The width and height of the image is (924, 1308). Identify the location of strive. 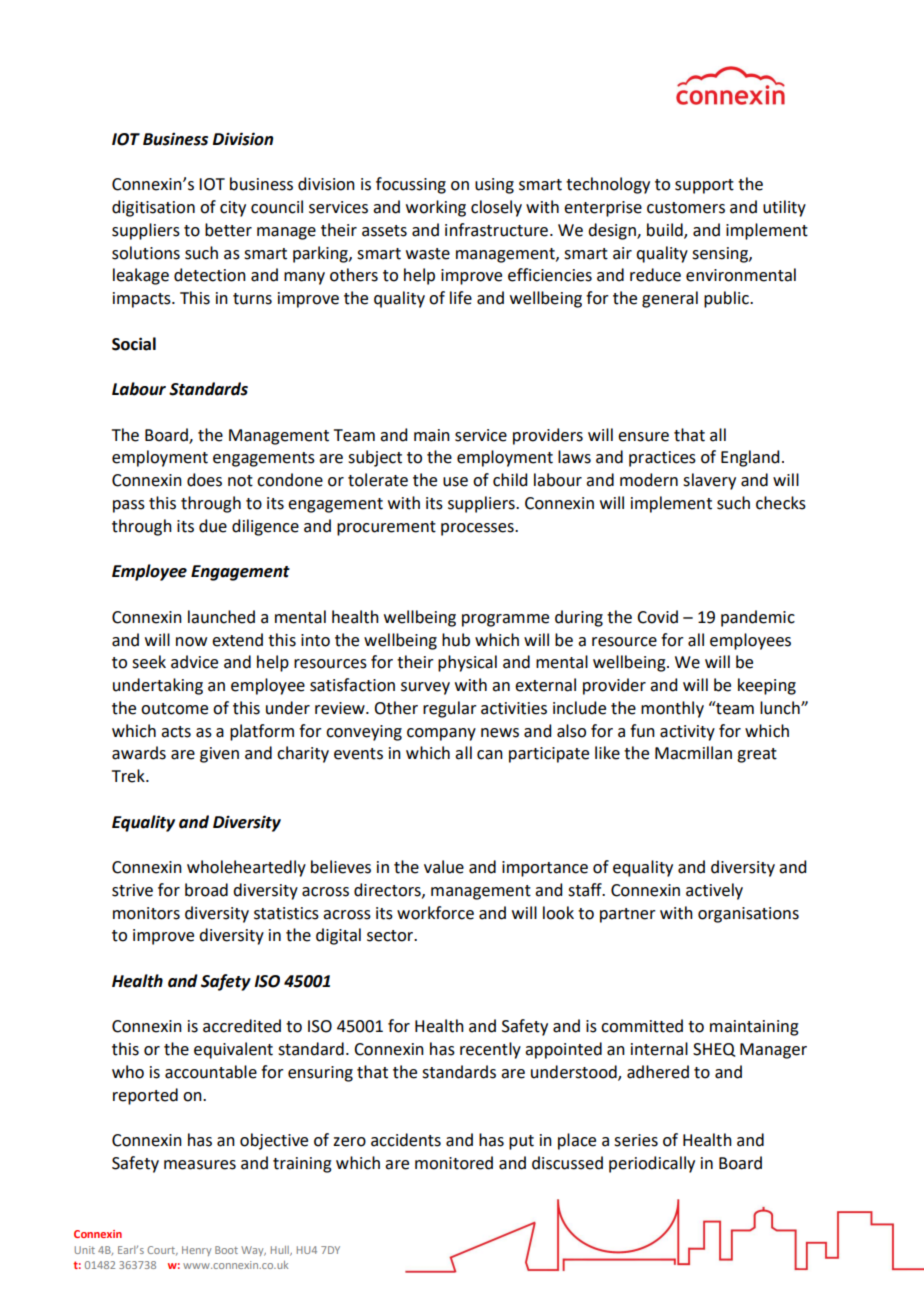
(132, 890).
